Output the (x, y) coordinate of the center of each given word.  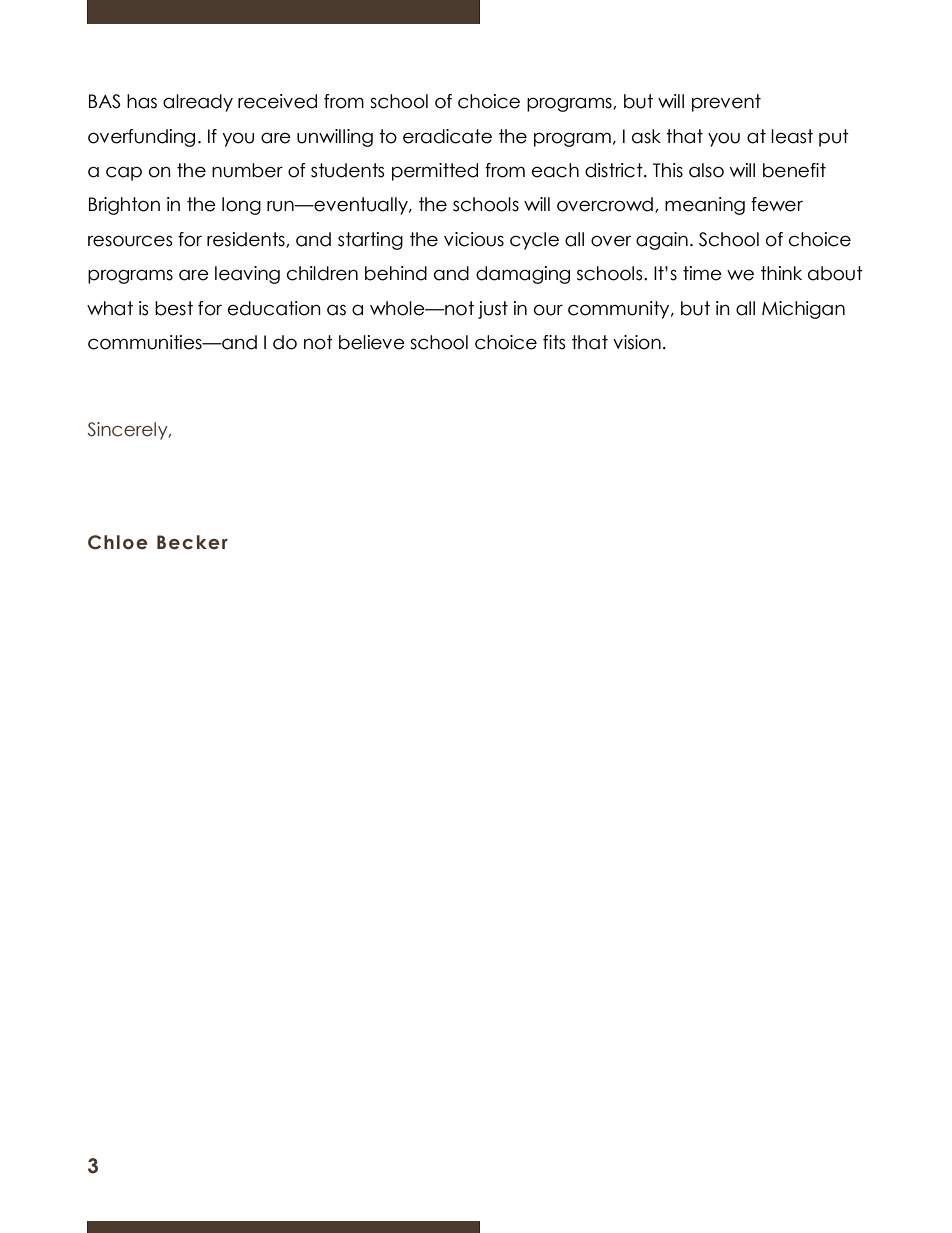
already (198, 103)
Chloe (118, 542)
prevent (726, 103)
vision (637, 342)
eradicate (447, 136)
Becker (192, 542)
